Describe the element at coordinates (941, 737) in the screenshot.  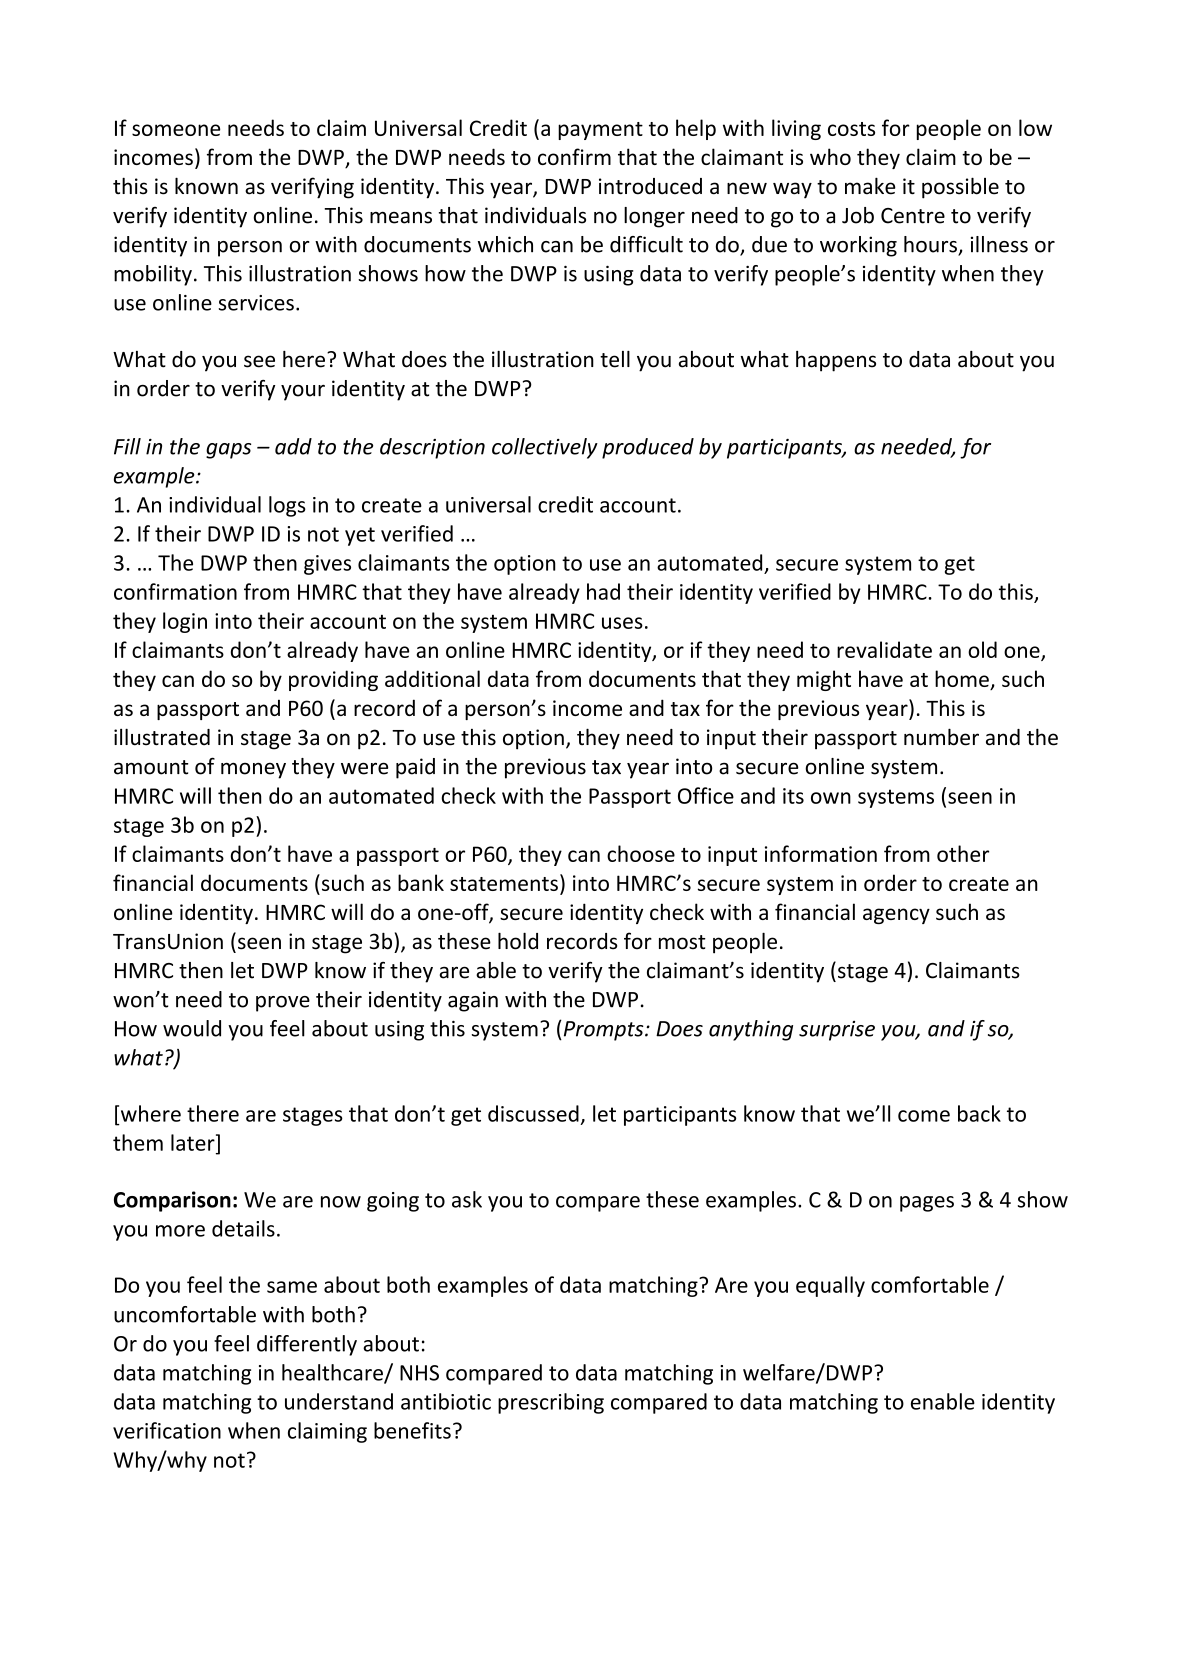
I see `number` at that location.
